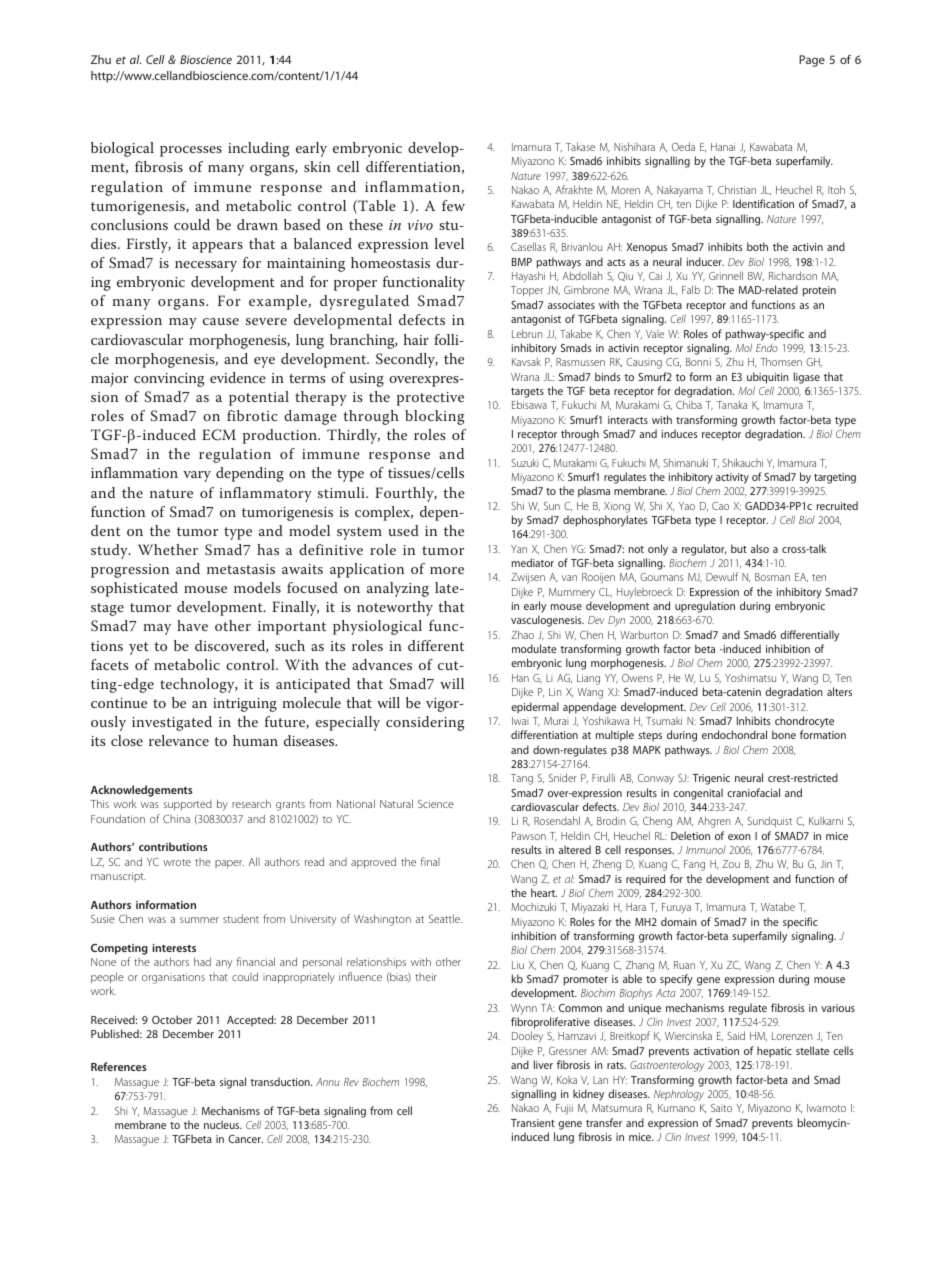 The width and height of the screenshot is (952, 1270). Describe the element at coordinates (223, 1124) in the screenshot. I see `nucleus` at that location.
